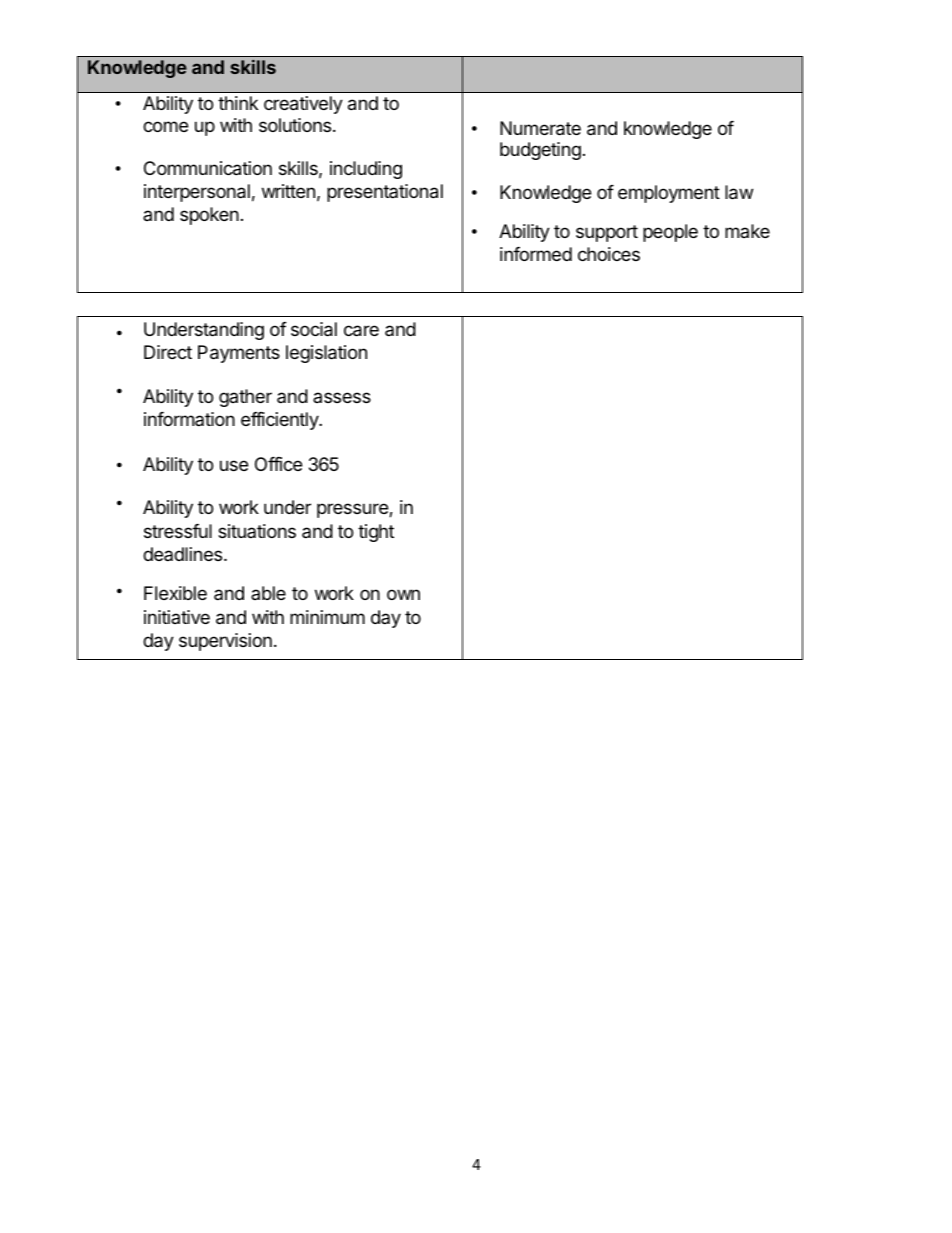  What do you see at coordinates (540, 151) in the screenshot?
I see `budgeting` at bounding box center [540, 151].
